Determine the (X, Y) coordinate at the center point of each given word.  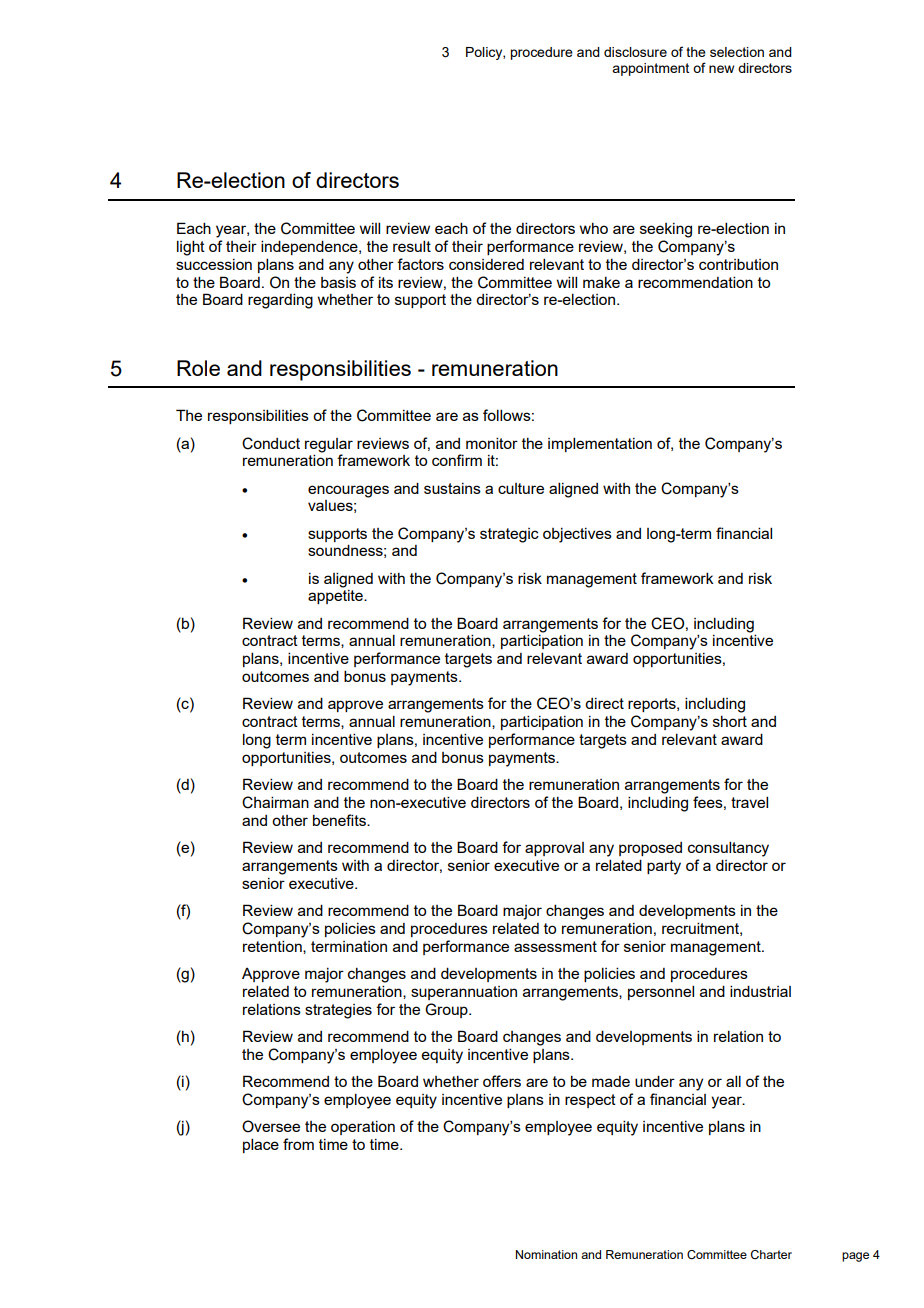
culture (521, 488)
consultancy (728, 849)
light (191, 248)
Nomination (546, 1254)
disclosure (635, 52)
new (721, 69)
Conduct (271, 443)
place (261, 1145)
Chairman (275, 802)
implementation (600, 444)
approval (554, 849)
